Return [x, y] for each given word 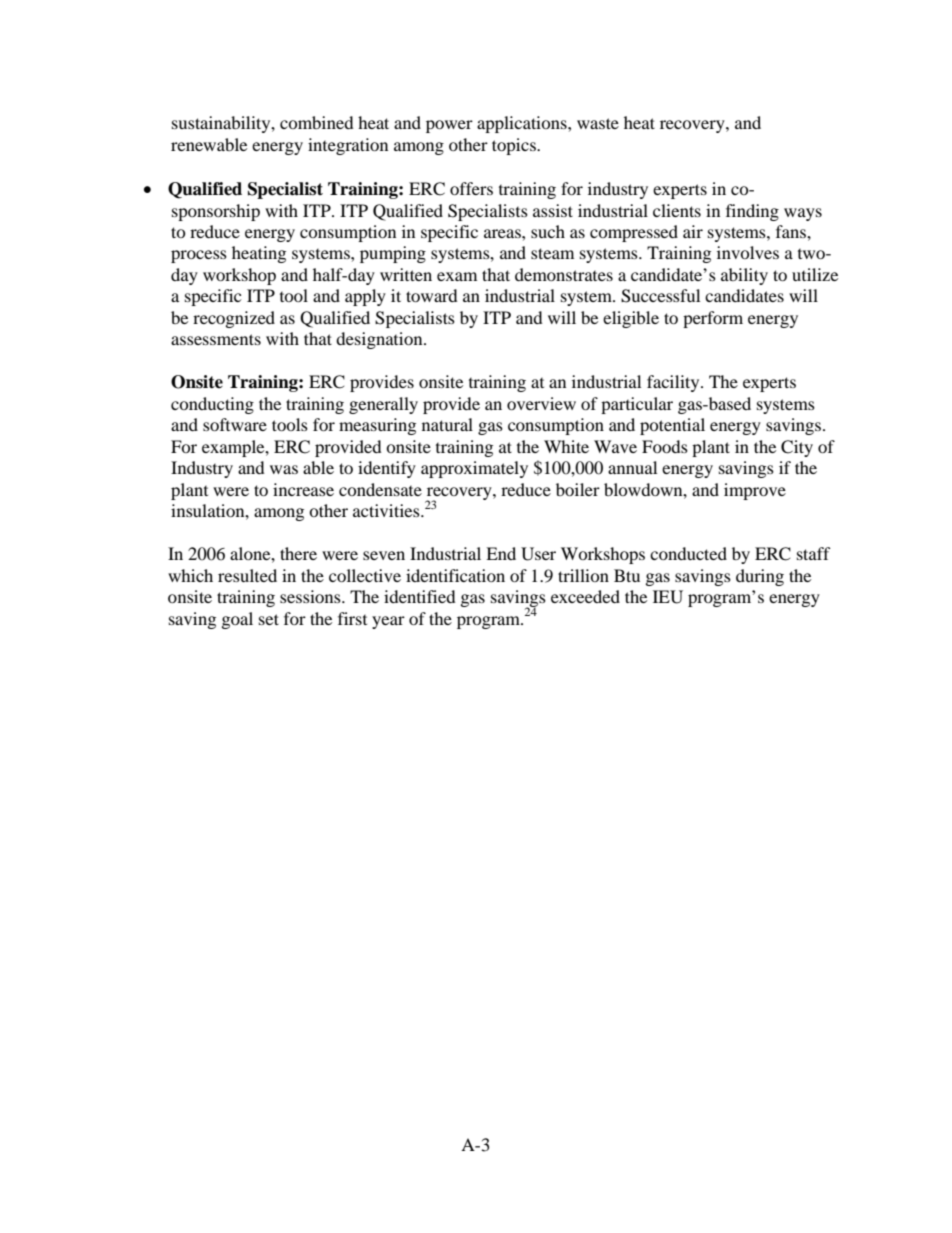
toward [432, 295]
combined [317, 122]
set [269, 619]
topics [515, 146]
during [760, 577]
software [235, 424]
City [797, 448]
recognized [234, 319]
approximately [474, 469]
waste [598, 123]
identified [420, 596]
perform [713, 319]
